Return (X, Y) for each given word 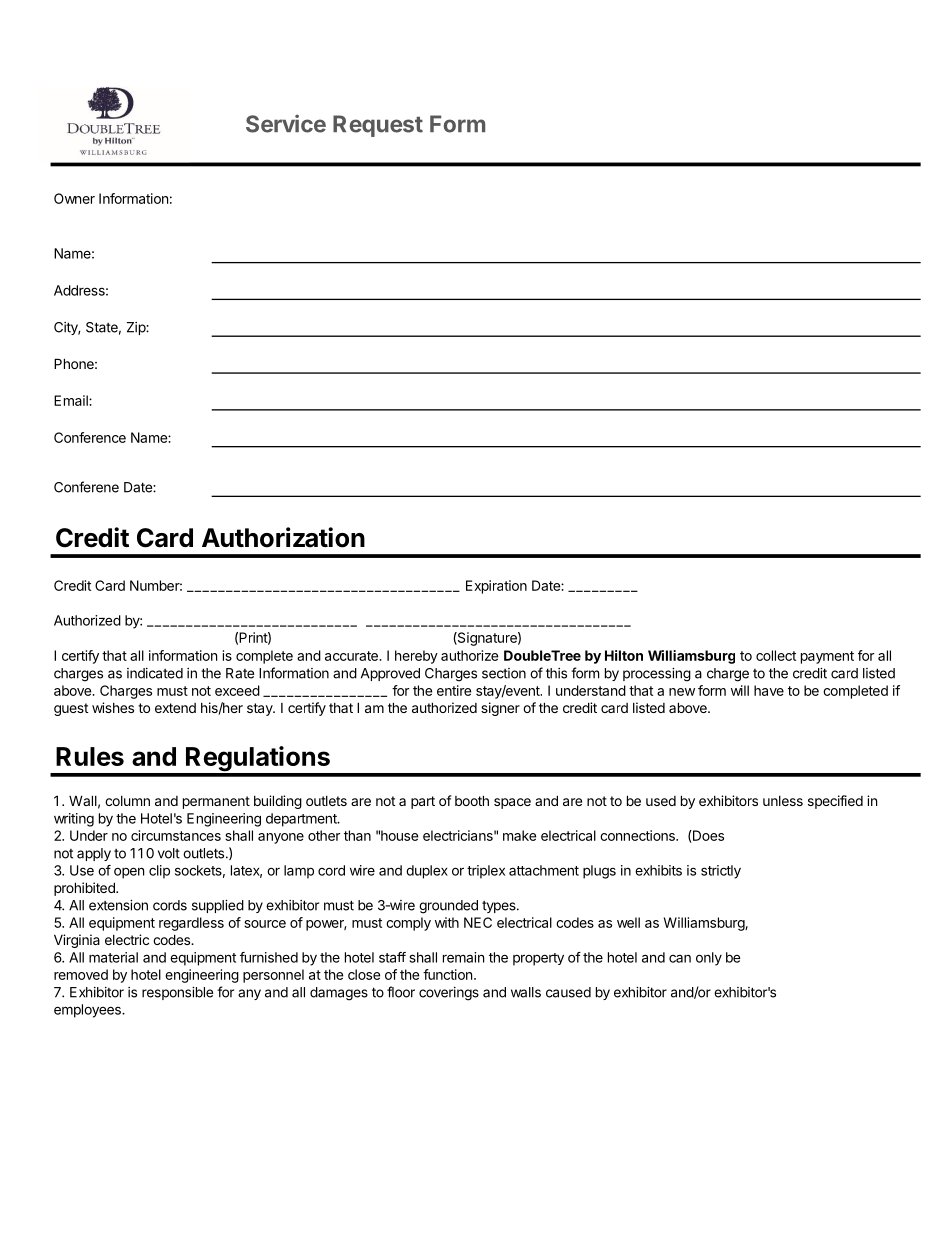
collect (776, 655)
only (709, 959)
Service (286, 123)
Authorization (283, 537)
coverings (449, 994)
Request (378, 126)
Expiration (496, 587)
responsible (177, 993)
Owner (74, 198)
